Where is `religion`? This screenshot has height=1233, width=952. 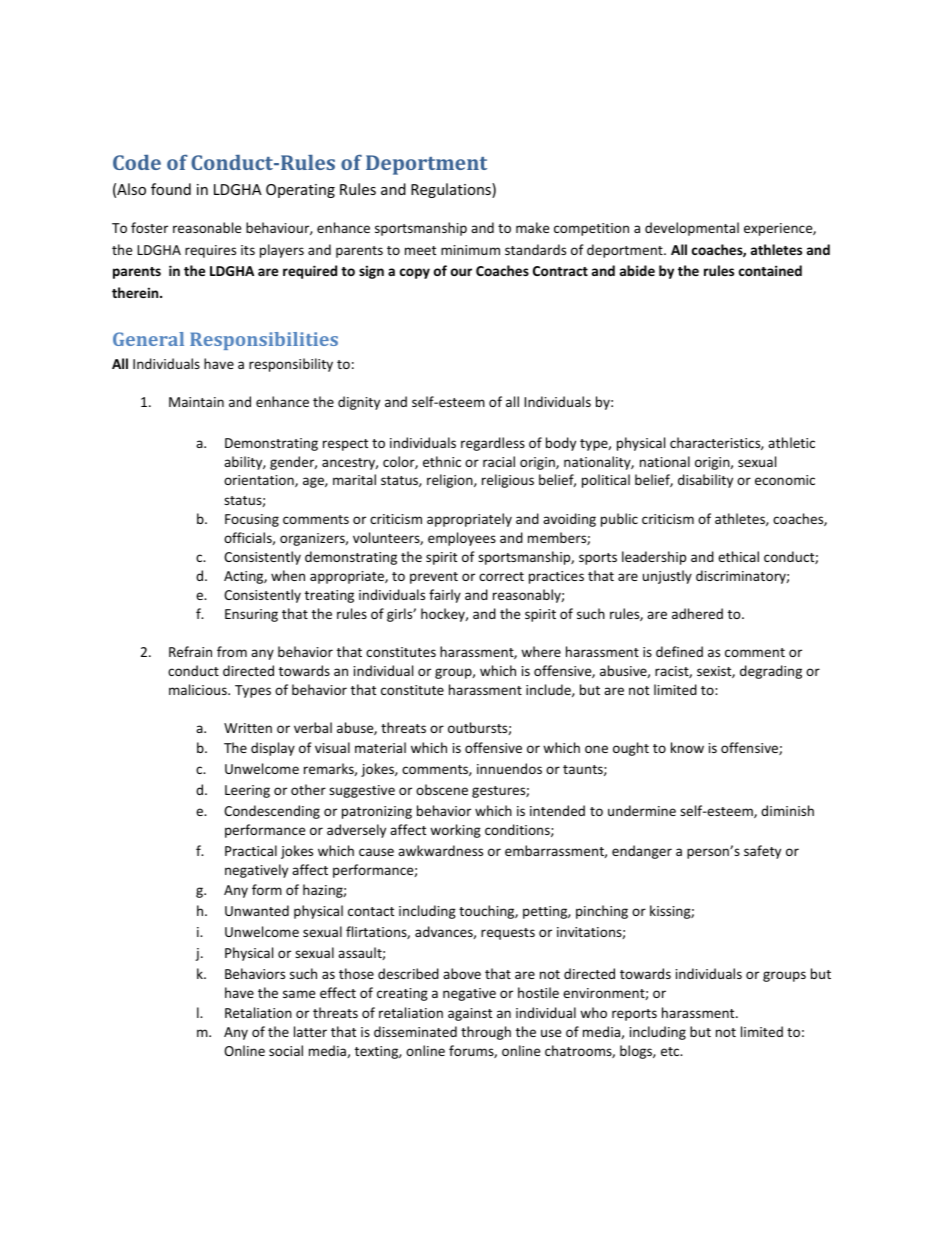
religion is located at coordinates (451, 481).
